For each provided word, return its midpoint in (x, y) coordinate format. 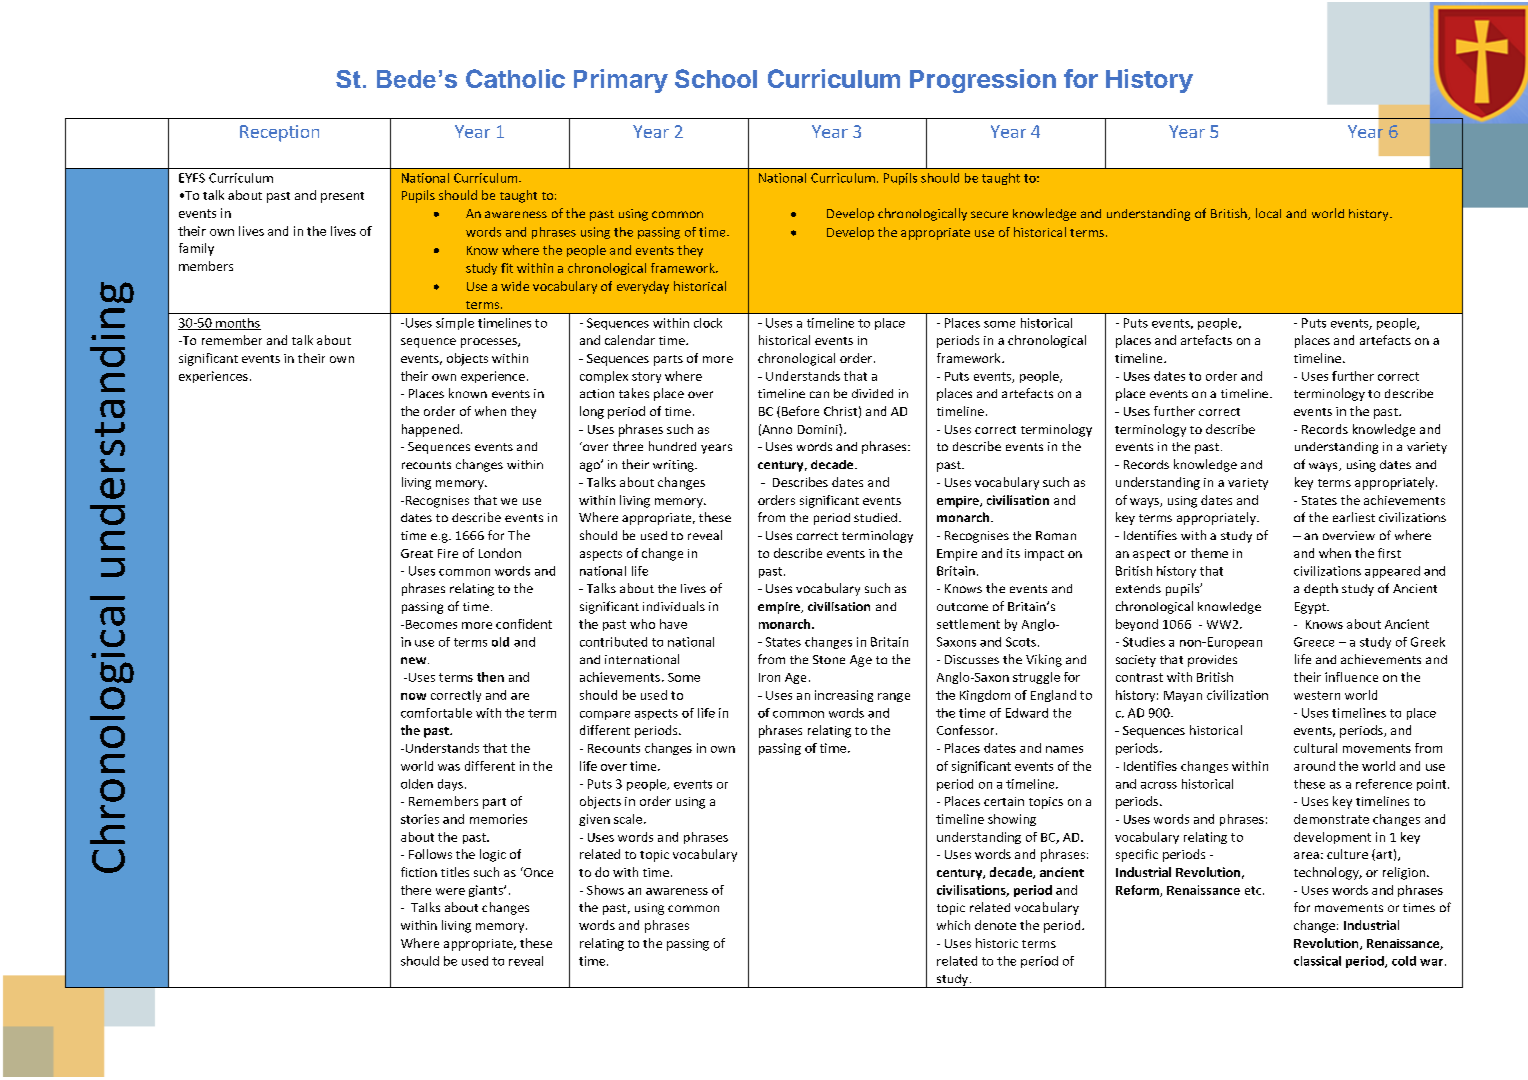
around (1314, 766)
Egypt (1311, 608)
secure (989, 214)
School (716, 78)
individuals (674, 606)
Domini (819, 429)
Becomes (431, 624)
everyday (643, 287)
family (196, 249)
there (416, 890)
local (1268, 213)
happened (430, 430)
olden (417, 784)
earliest (1354, 517)
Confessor (967, 730)
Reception (279, 133)
